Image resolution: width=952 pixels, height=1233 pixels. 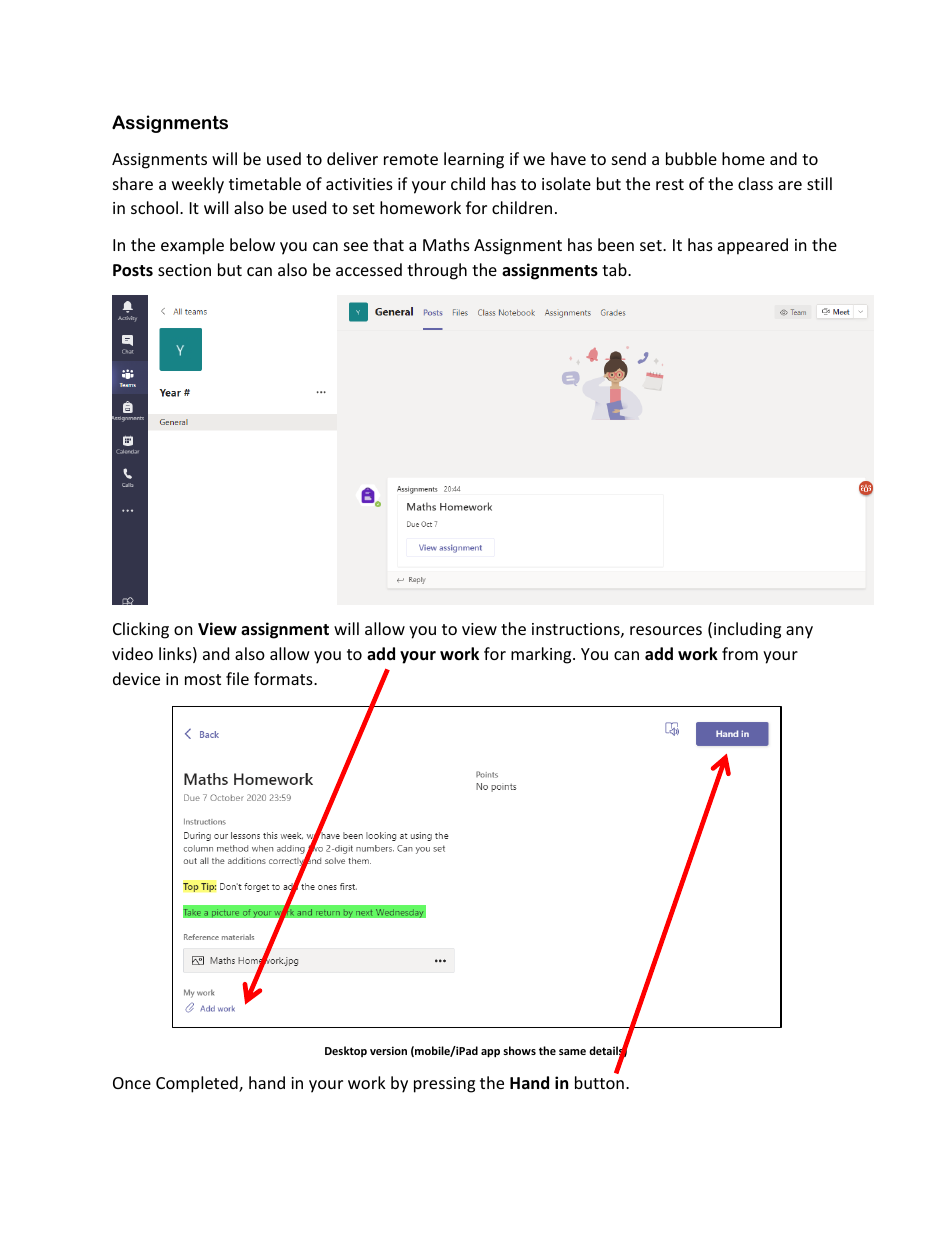 I want to click on section, so click(x=184, y=270).
